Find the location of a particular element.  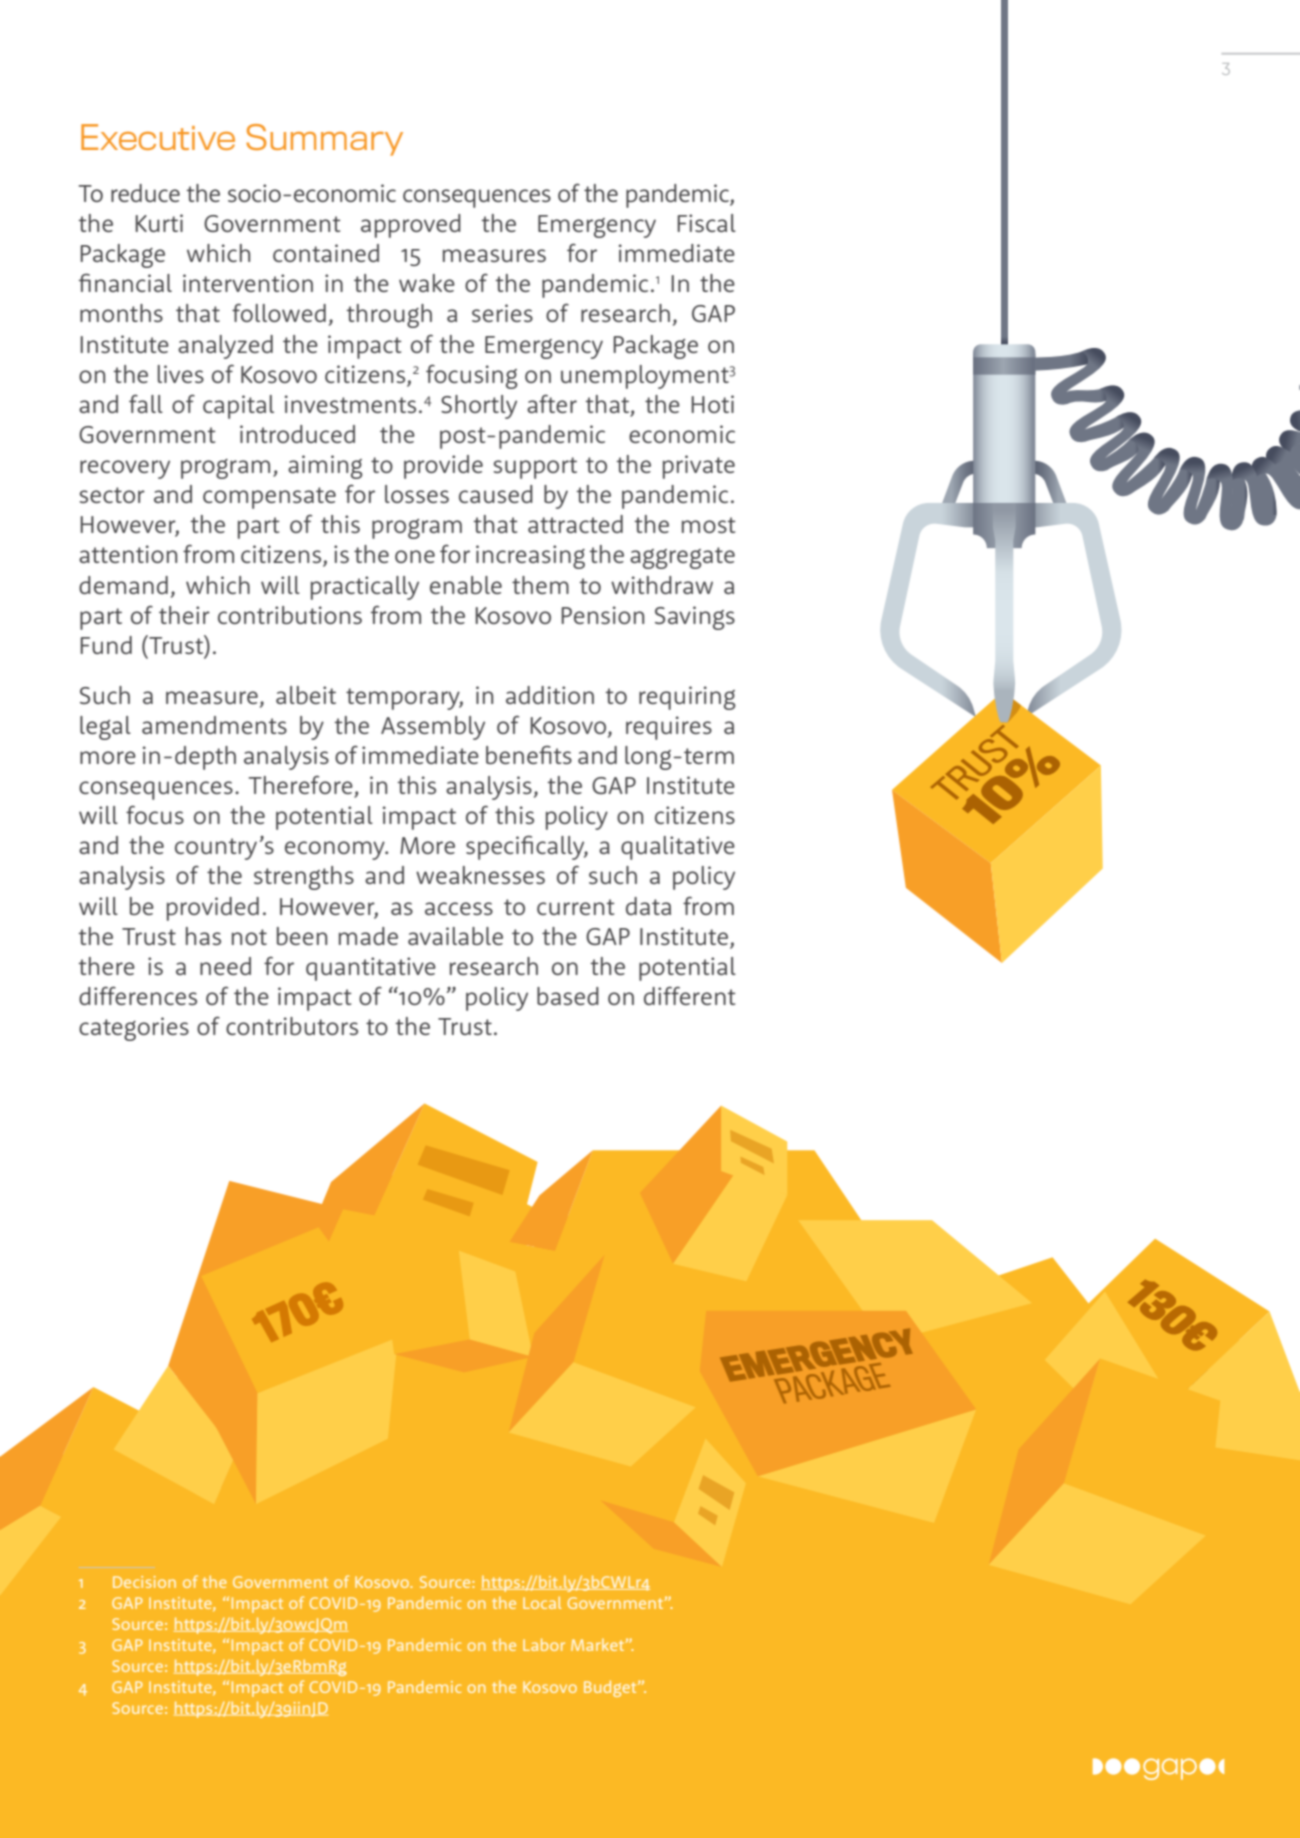

has is located at coordinates (203, 936).
